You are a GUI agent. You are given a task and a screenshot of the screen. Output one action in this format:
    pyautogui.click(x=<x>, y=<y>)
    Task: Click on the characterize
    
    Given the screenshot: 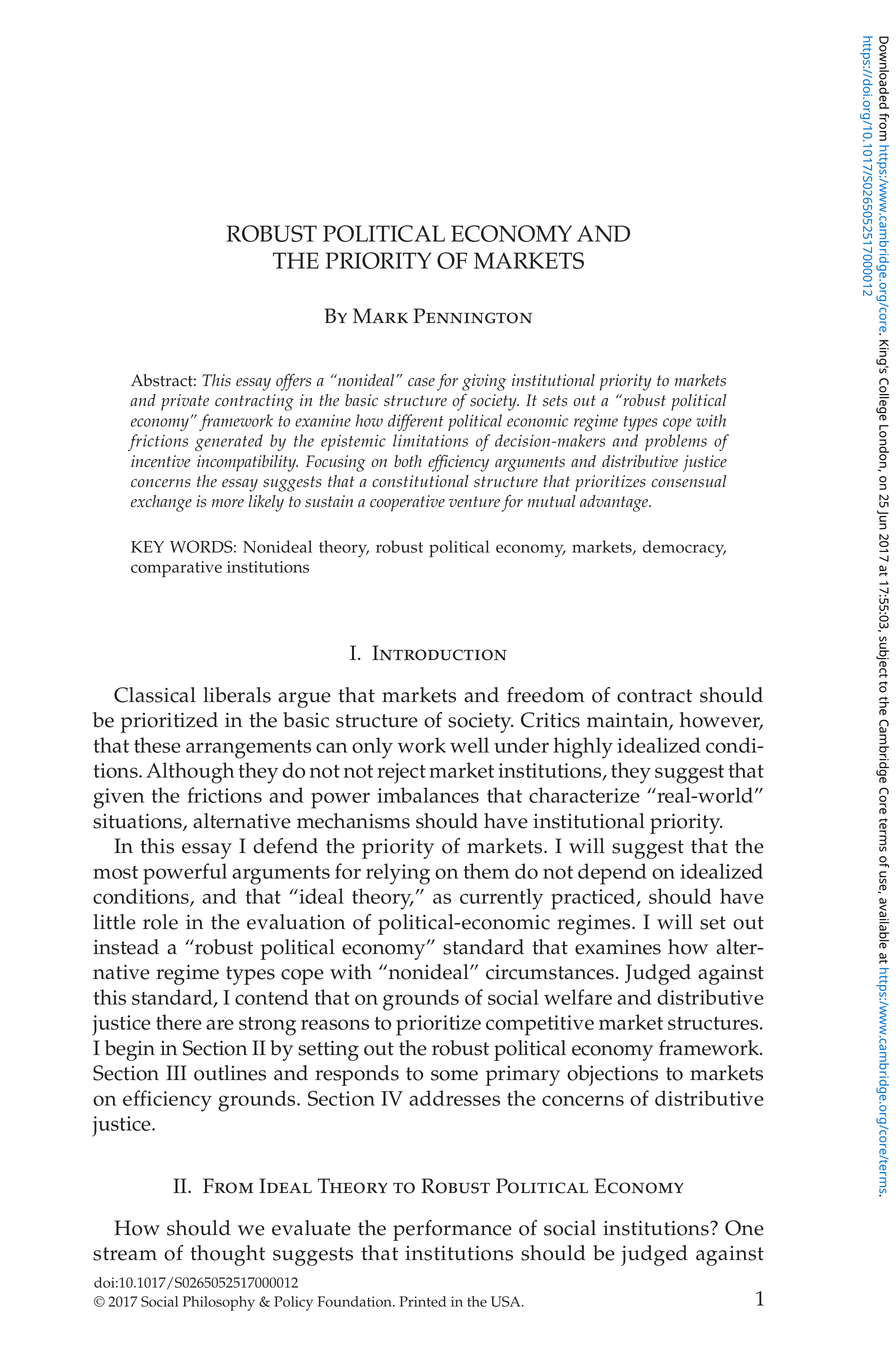 What is the action you would take?
    pyautogui.click(x=584, y=795)
